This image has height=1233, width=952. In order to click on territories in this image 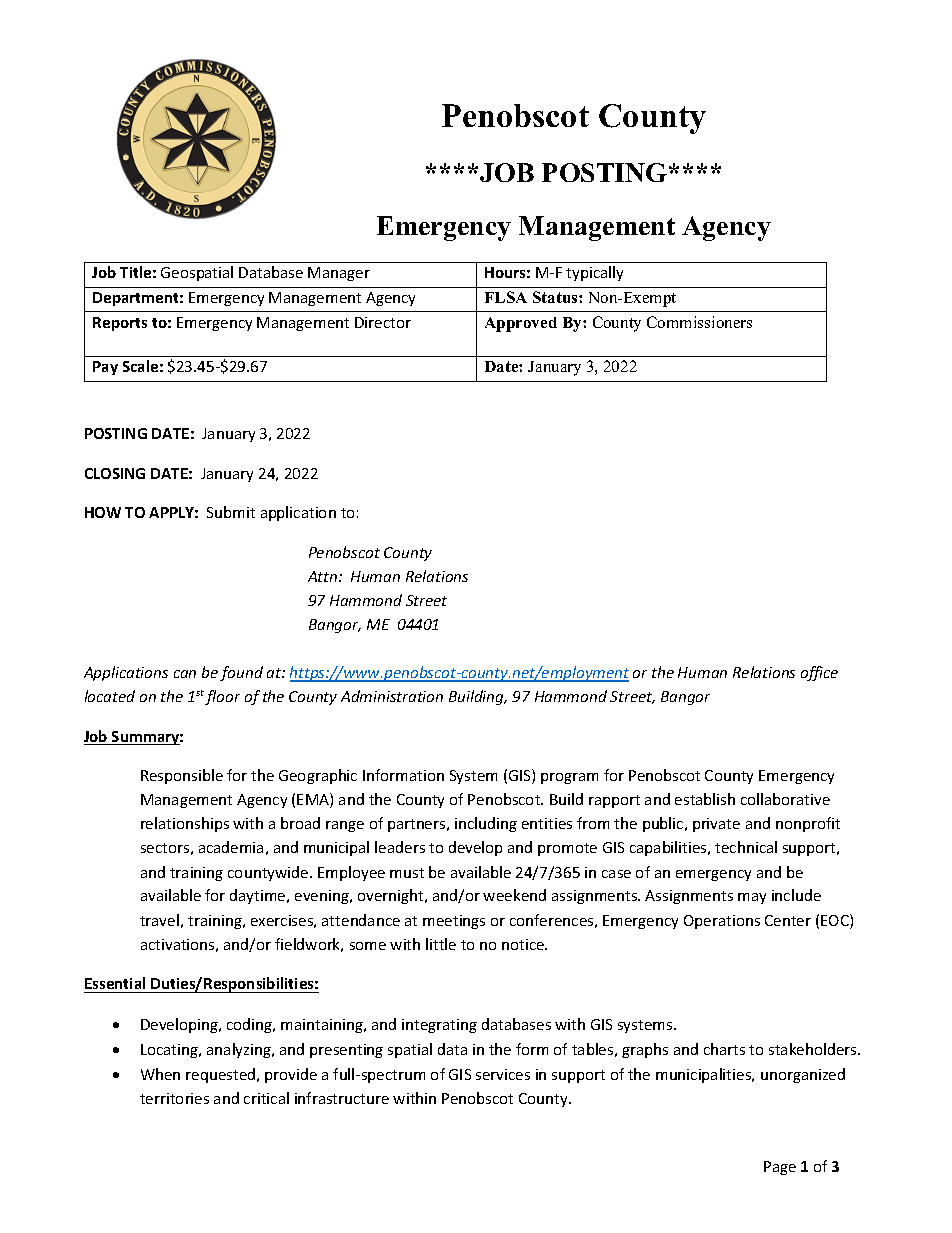, I will do `click(174, 1098)`.
